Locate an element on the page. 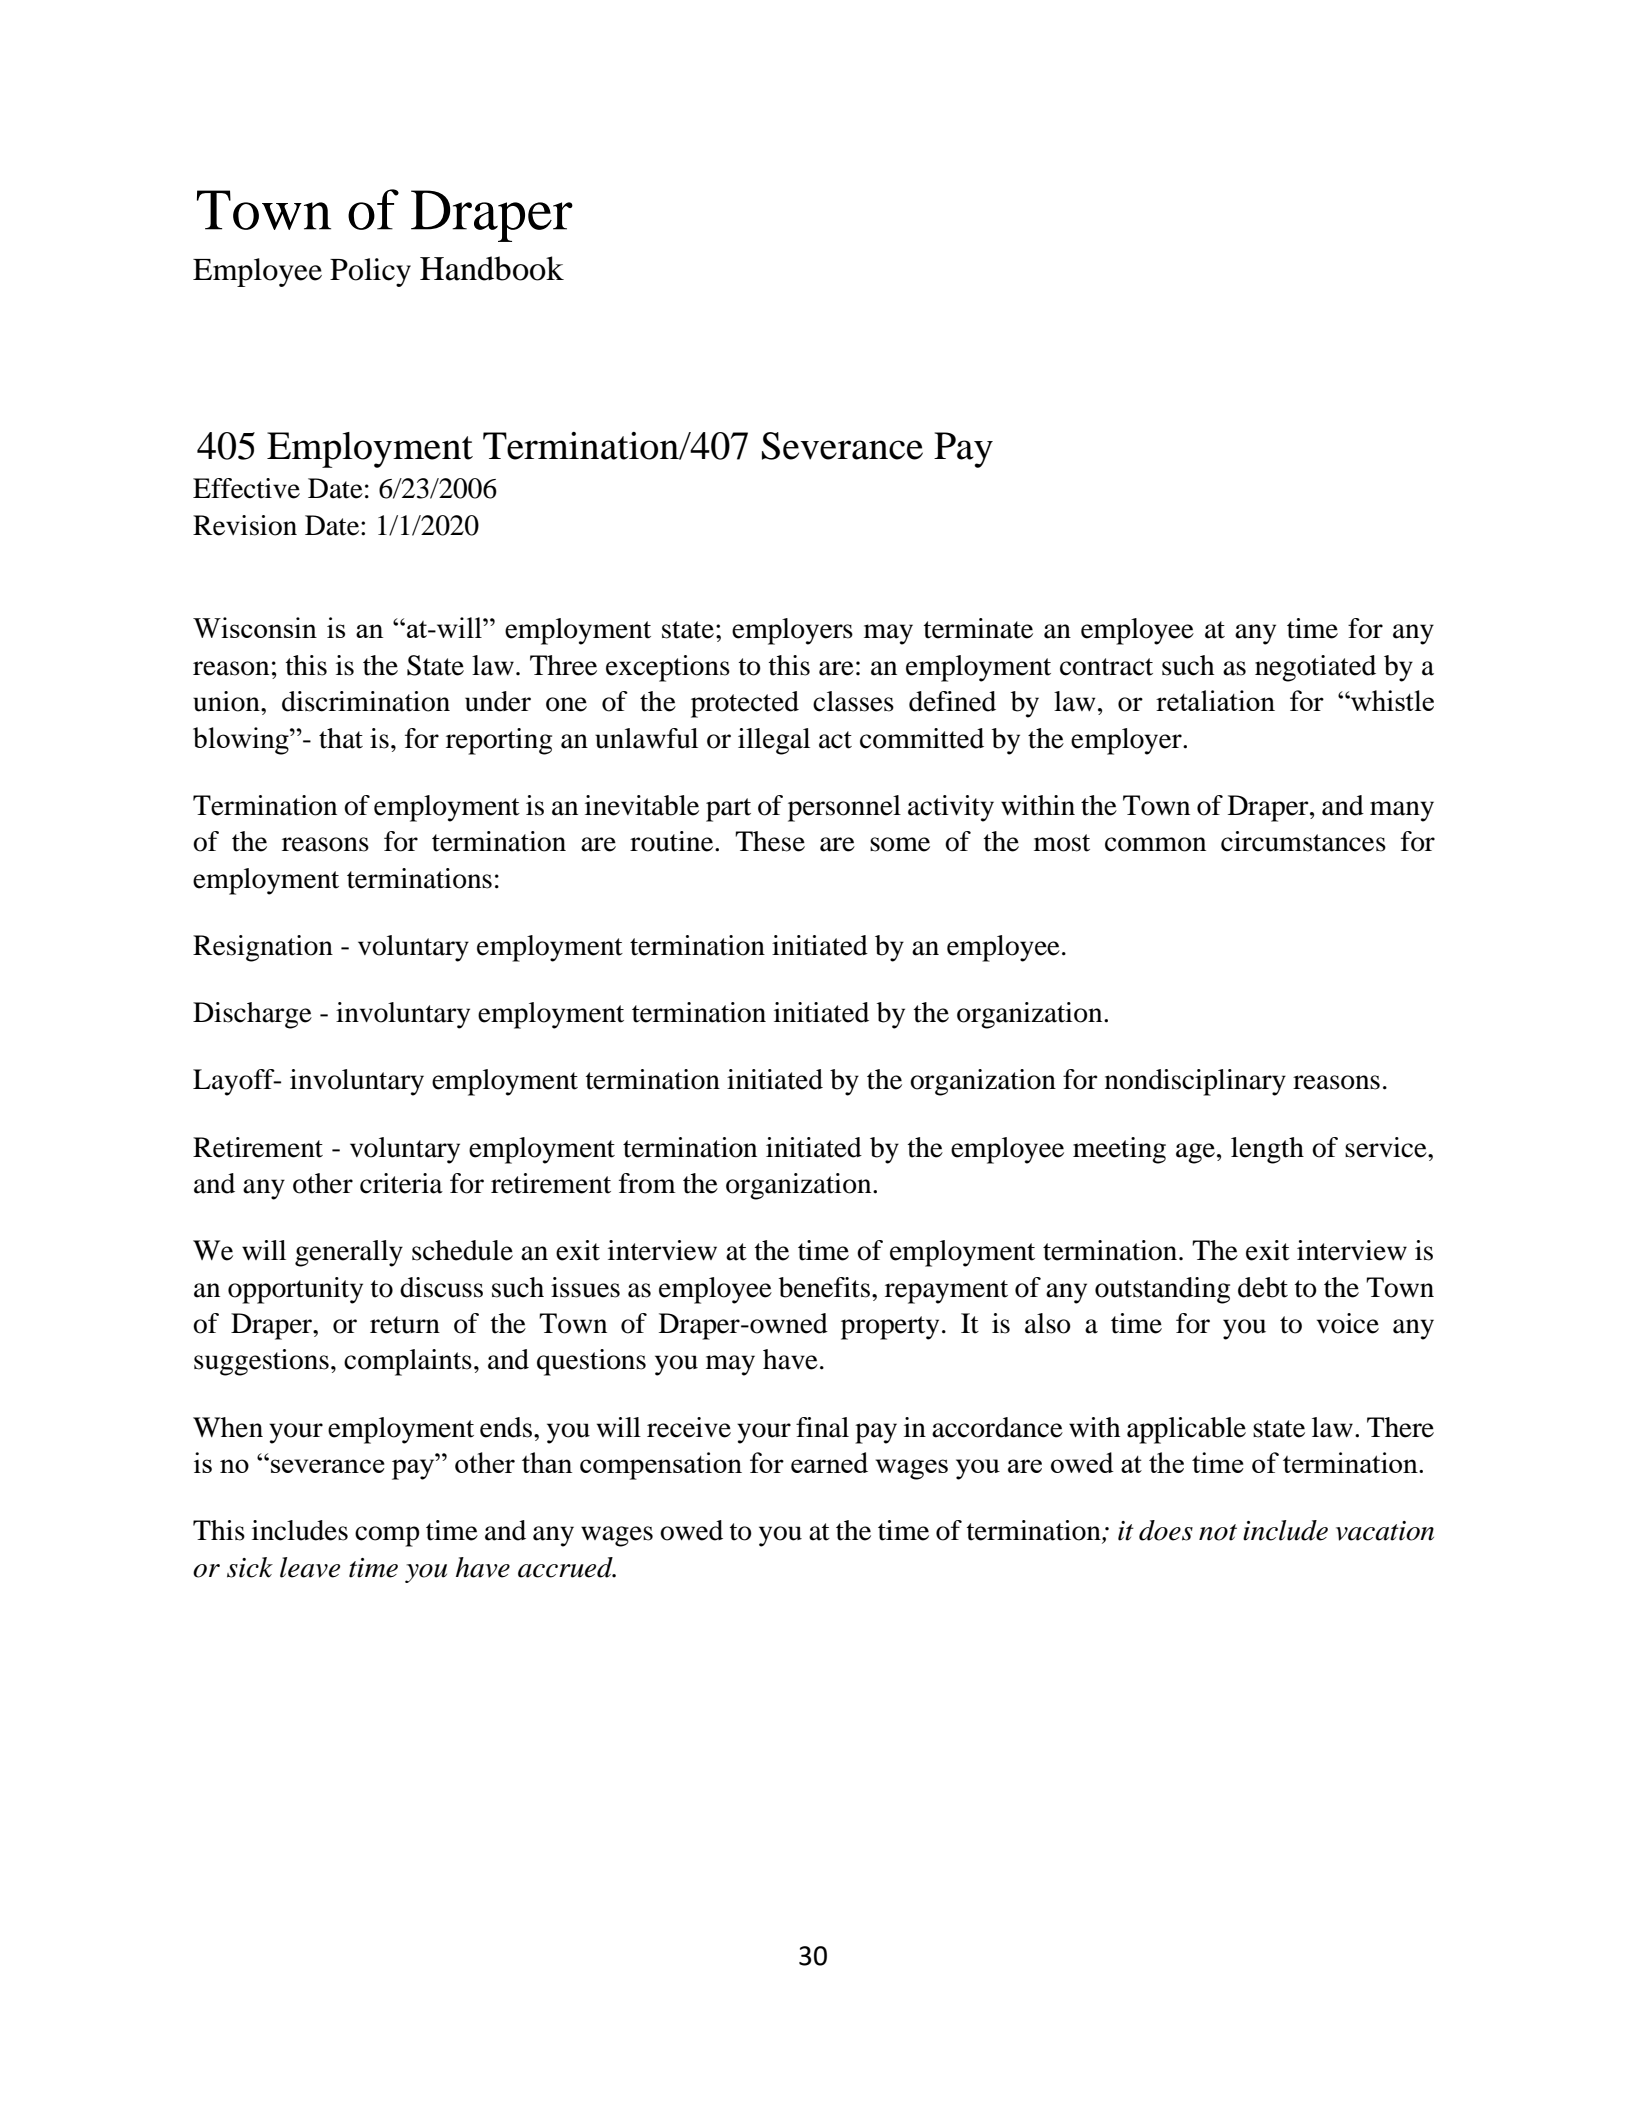 The width and height of the page is (1626, 2104). terminate is located at coordinates (978, 628).
